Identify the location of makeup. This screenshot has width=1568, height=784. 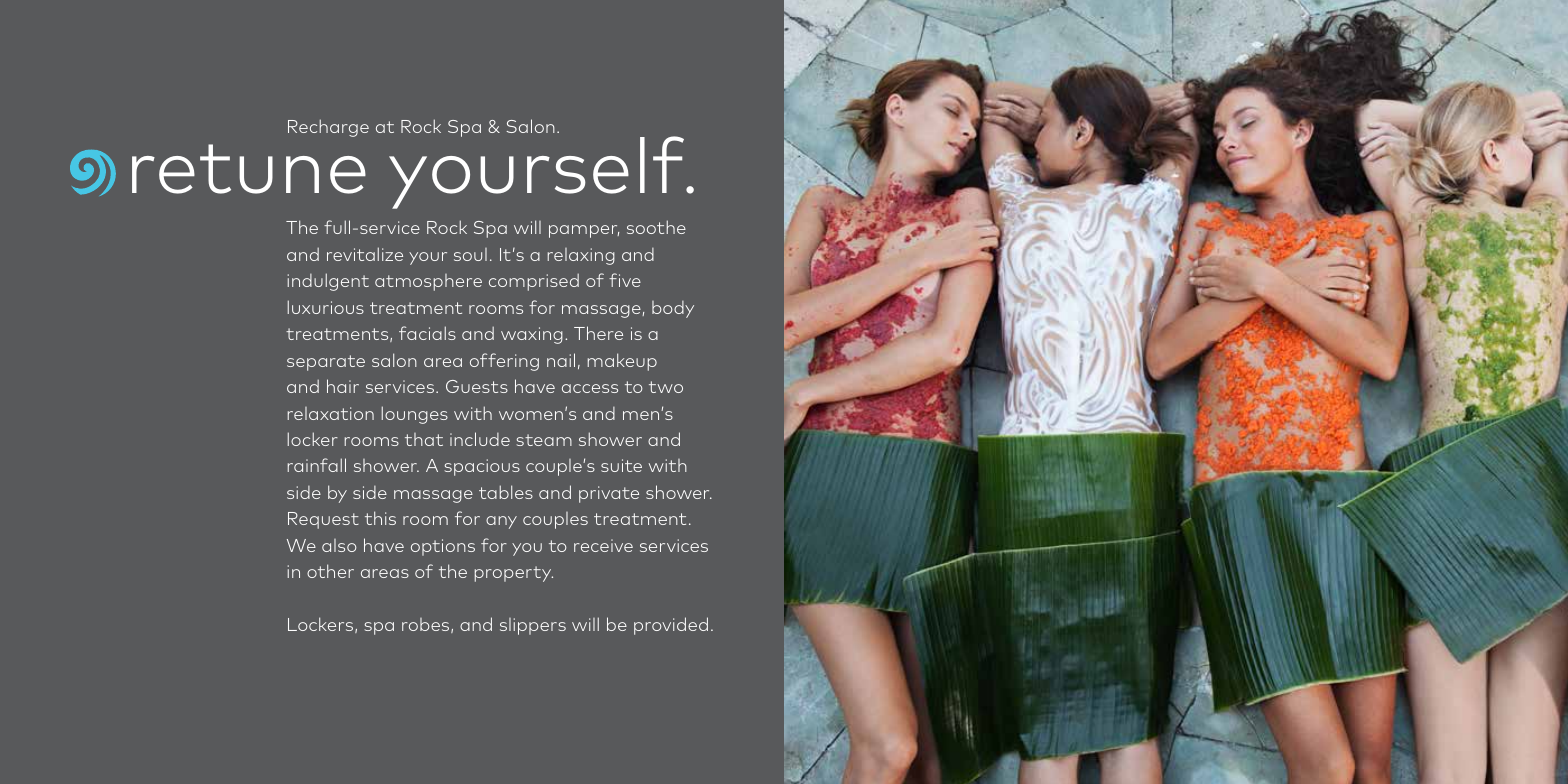
(622, 362).
